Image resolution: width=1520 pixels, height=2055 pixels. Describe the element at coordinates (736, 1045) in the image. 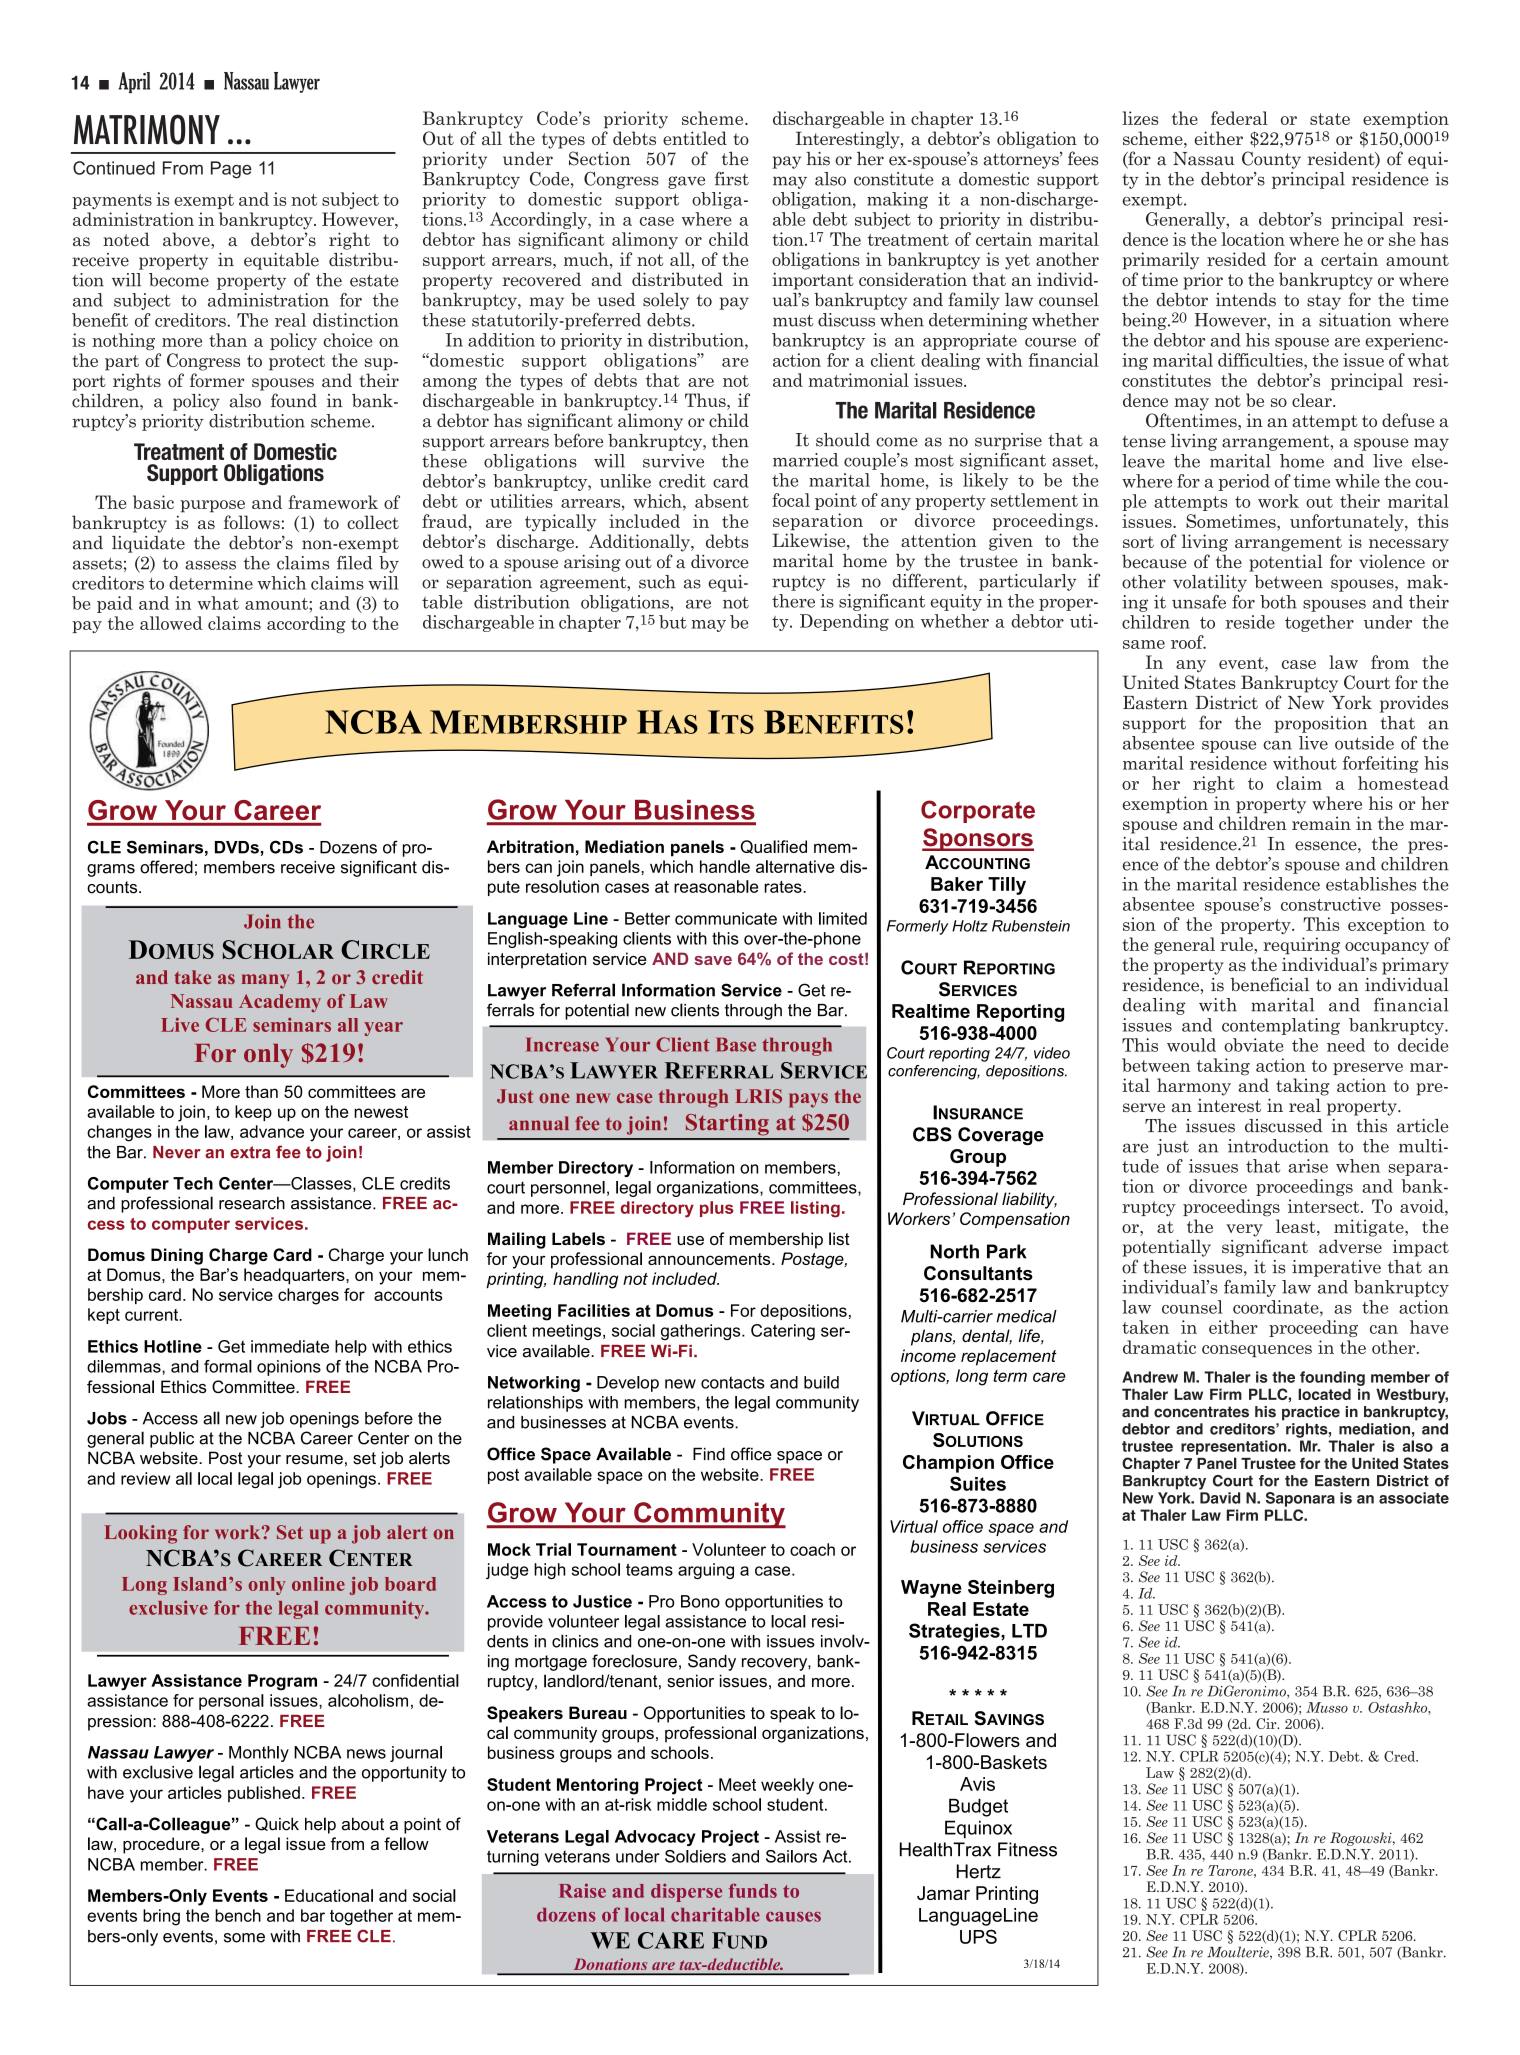

I see `Base` at that location.
